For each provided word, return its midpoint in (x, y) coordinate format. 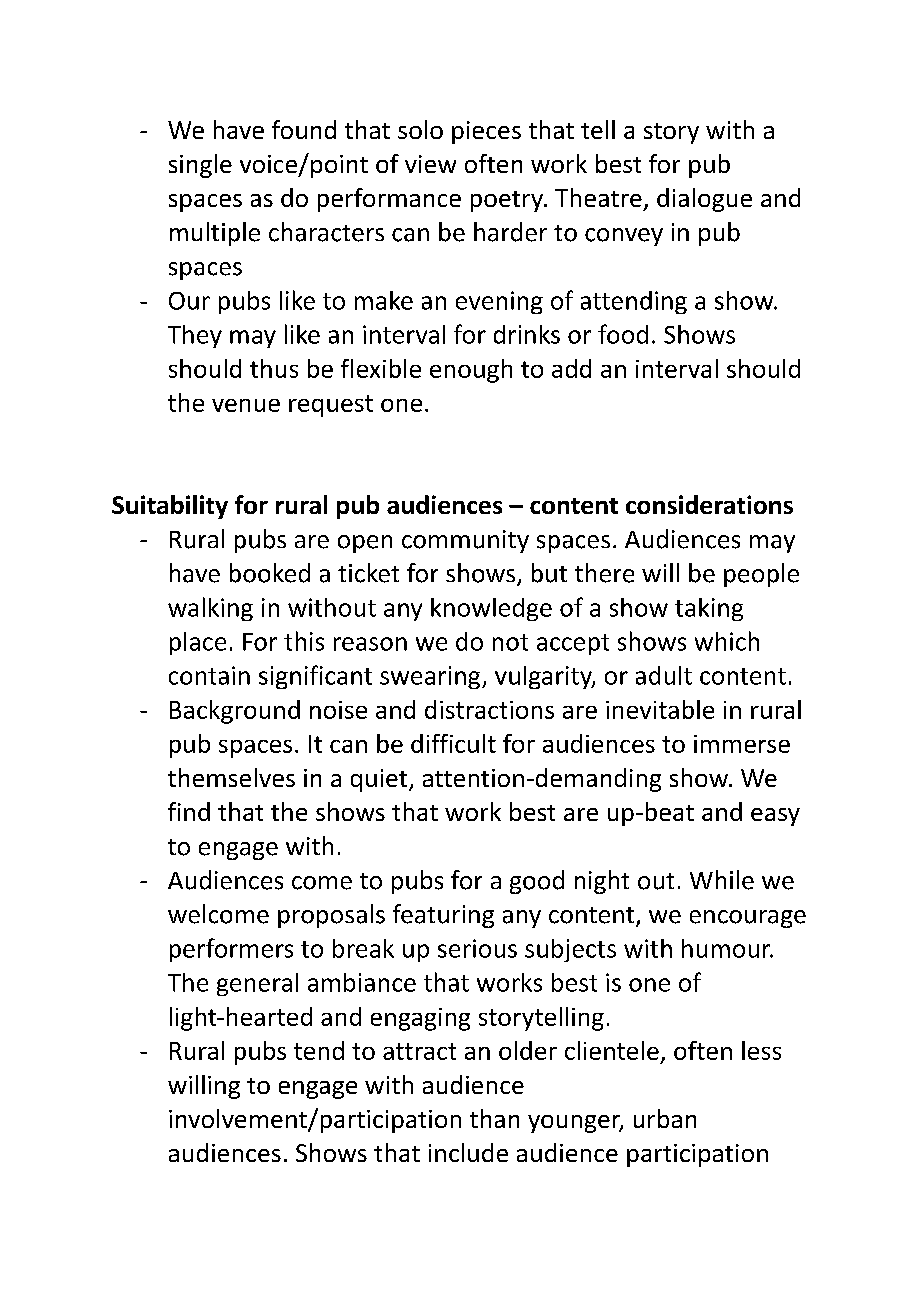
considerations (709, 504)
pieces (486, 132)
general (257, 984)
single (200, 166)
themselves (231, 777)
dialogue (704, 200)
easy (775, 817)
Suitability (170, 507)
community (465, 541)
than (494, 1118)
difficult (453, 743)
